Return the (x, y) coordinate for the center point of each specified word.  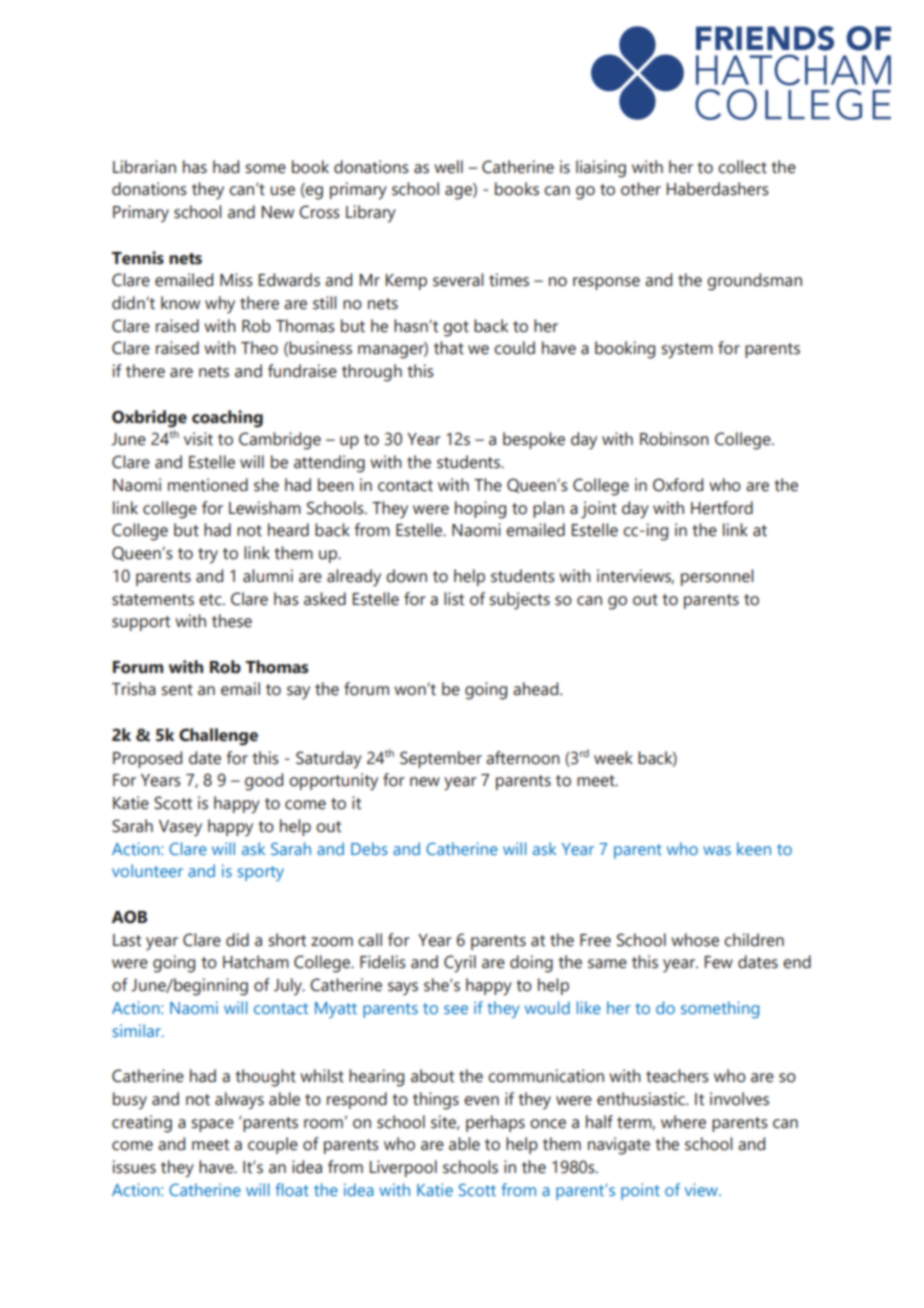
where (683, 1122)
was (717, 850)
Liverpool (403, 1168)
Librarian (144, 167)
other (641, 189)
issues (134, 1167)
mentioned (208, 485)
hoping (480, 510)
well (448, 167)
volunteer (147, 870)
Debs (369, 848)
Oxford (678, 485)
